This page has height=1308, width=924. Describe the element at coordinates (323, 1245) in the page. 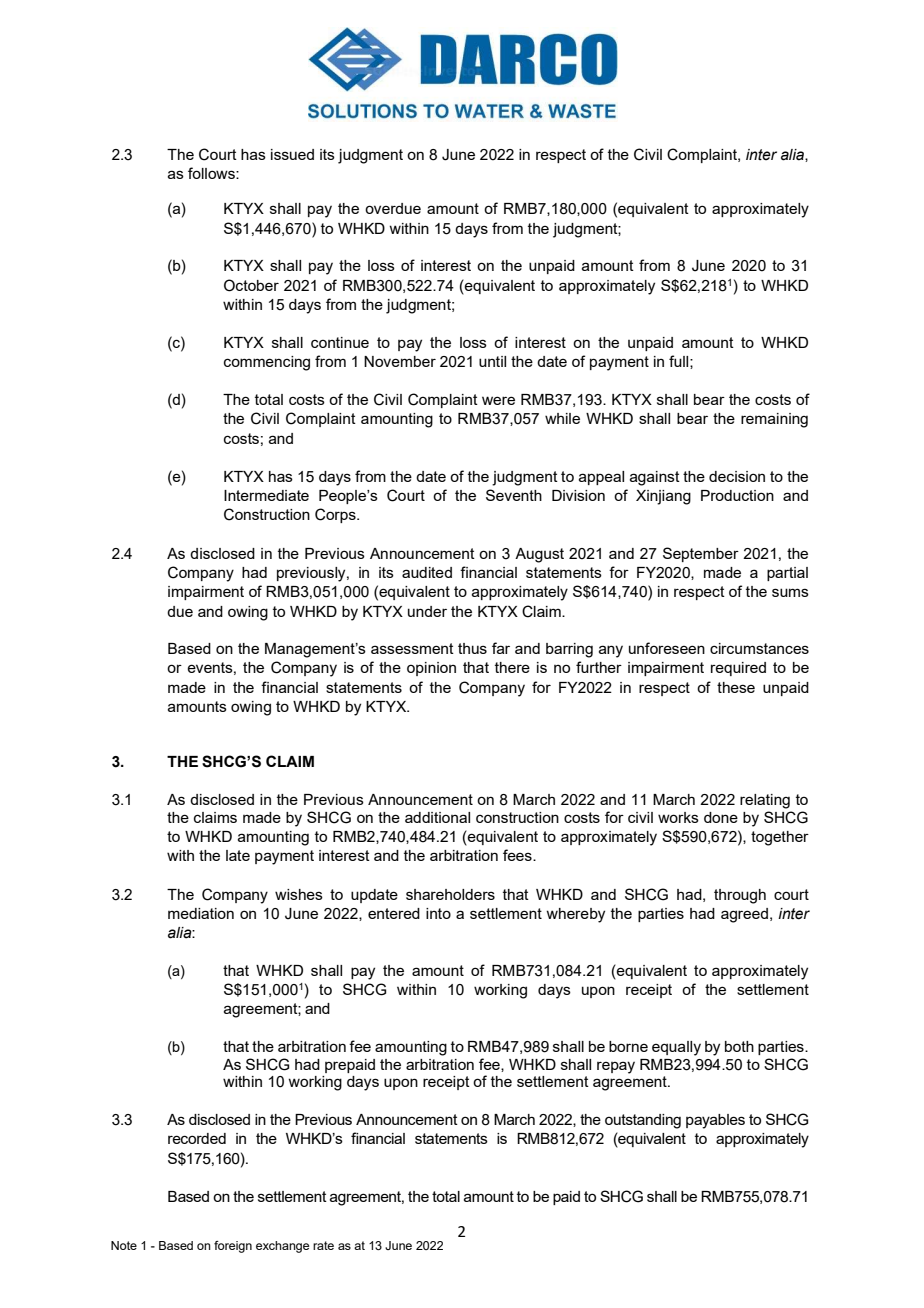

I see `rate` at that location.
